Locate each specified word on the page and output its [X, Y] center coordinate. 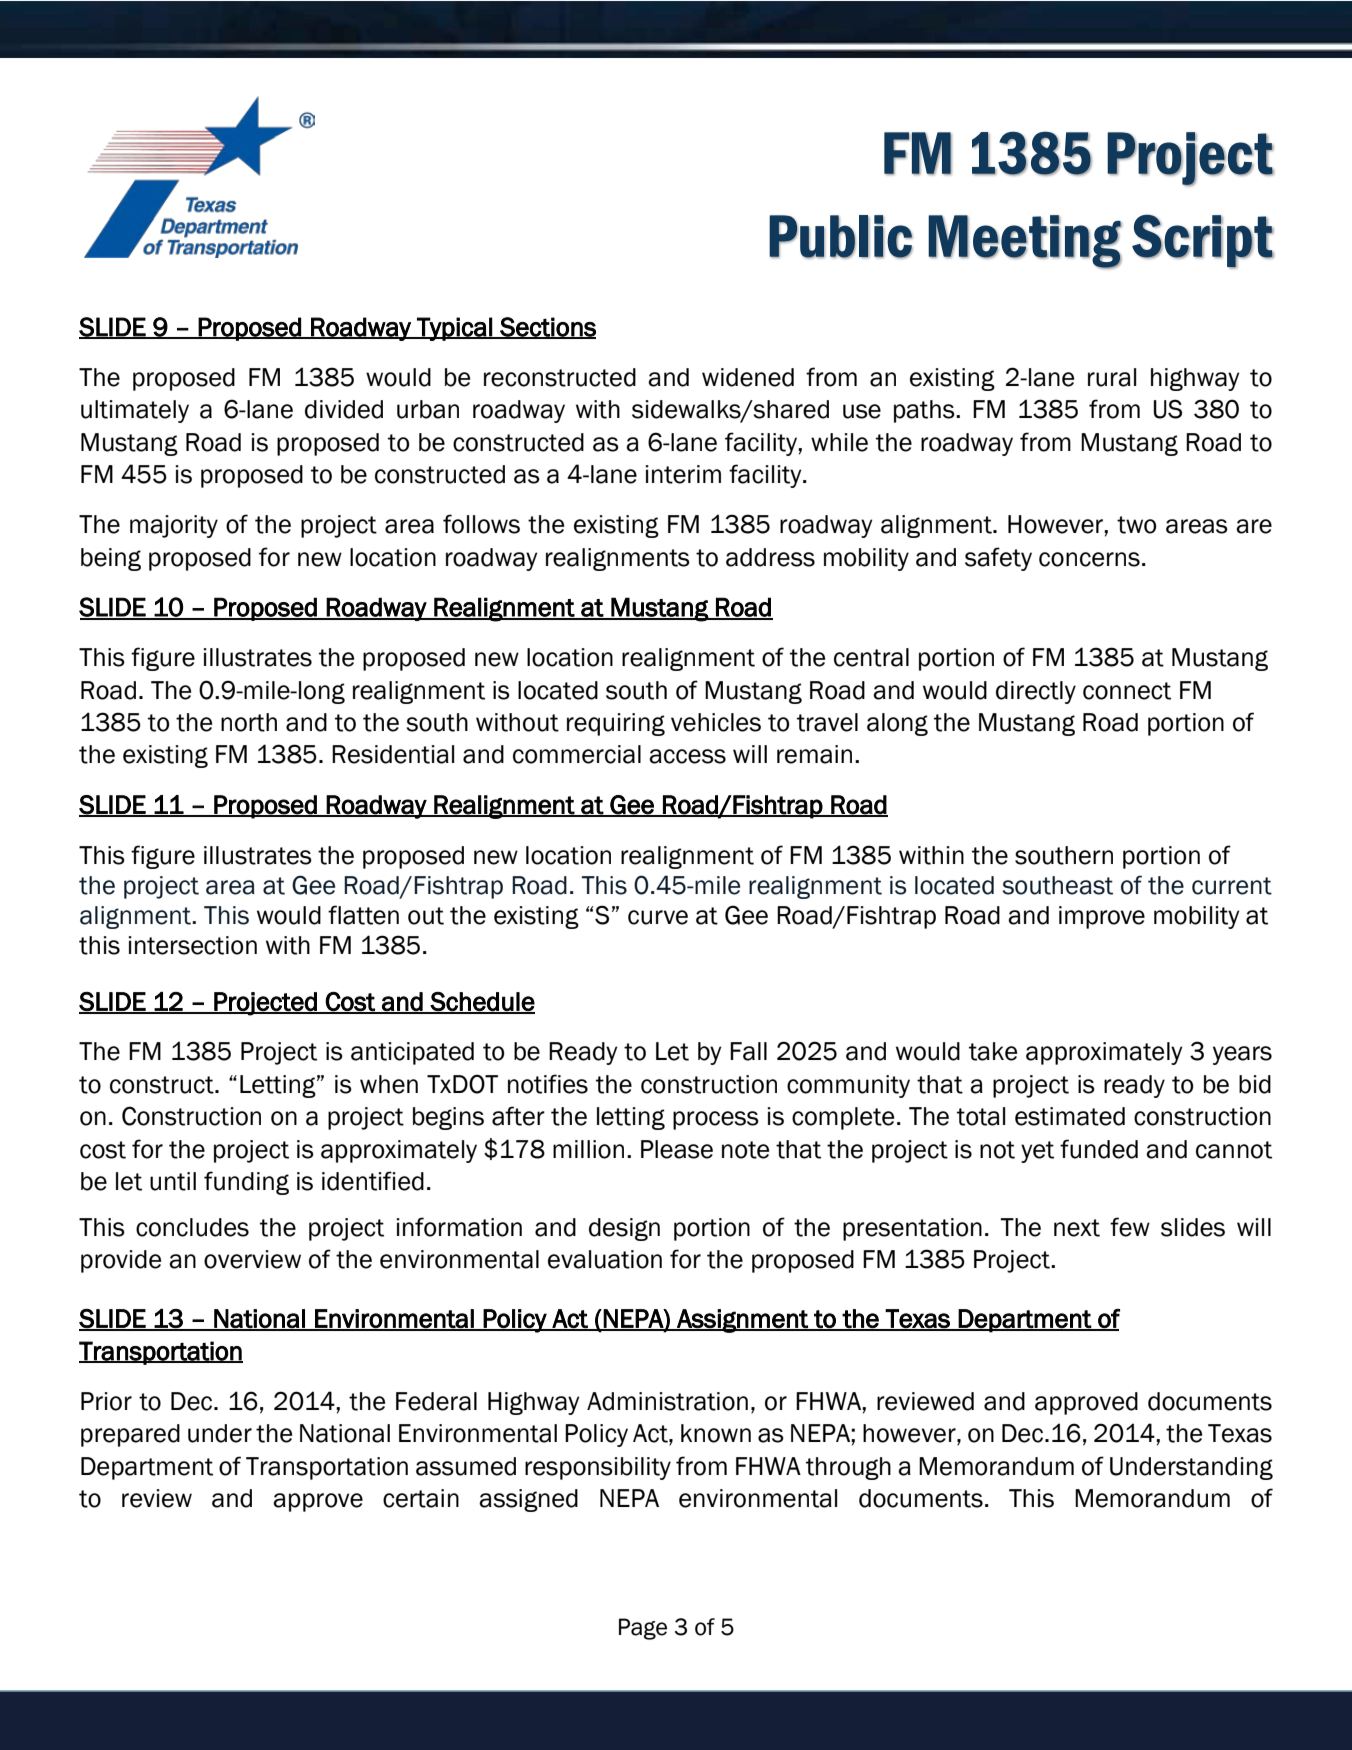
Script [1203, 241]
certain [421, 1498]
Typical [454, 329]
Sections [547, 328]
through [848, 1468]
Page [643, 1629]
